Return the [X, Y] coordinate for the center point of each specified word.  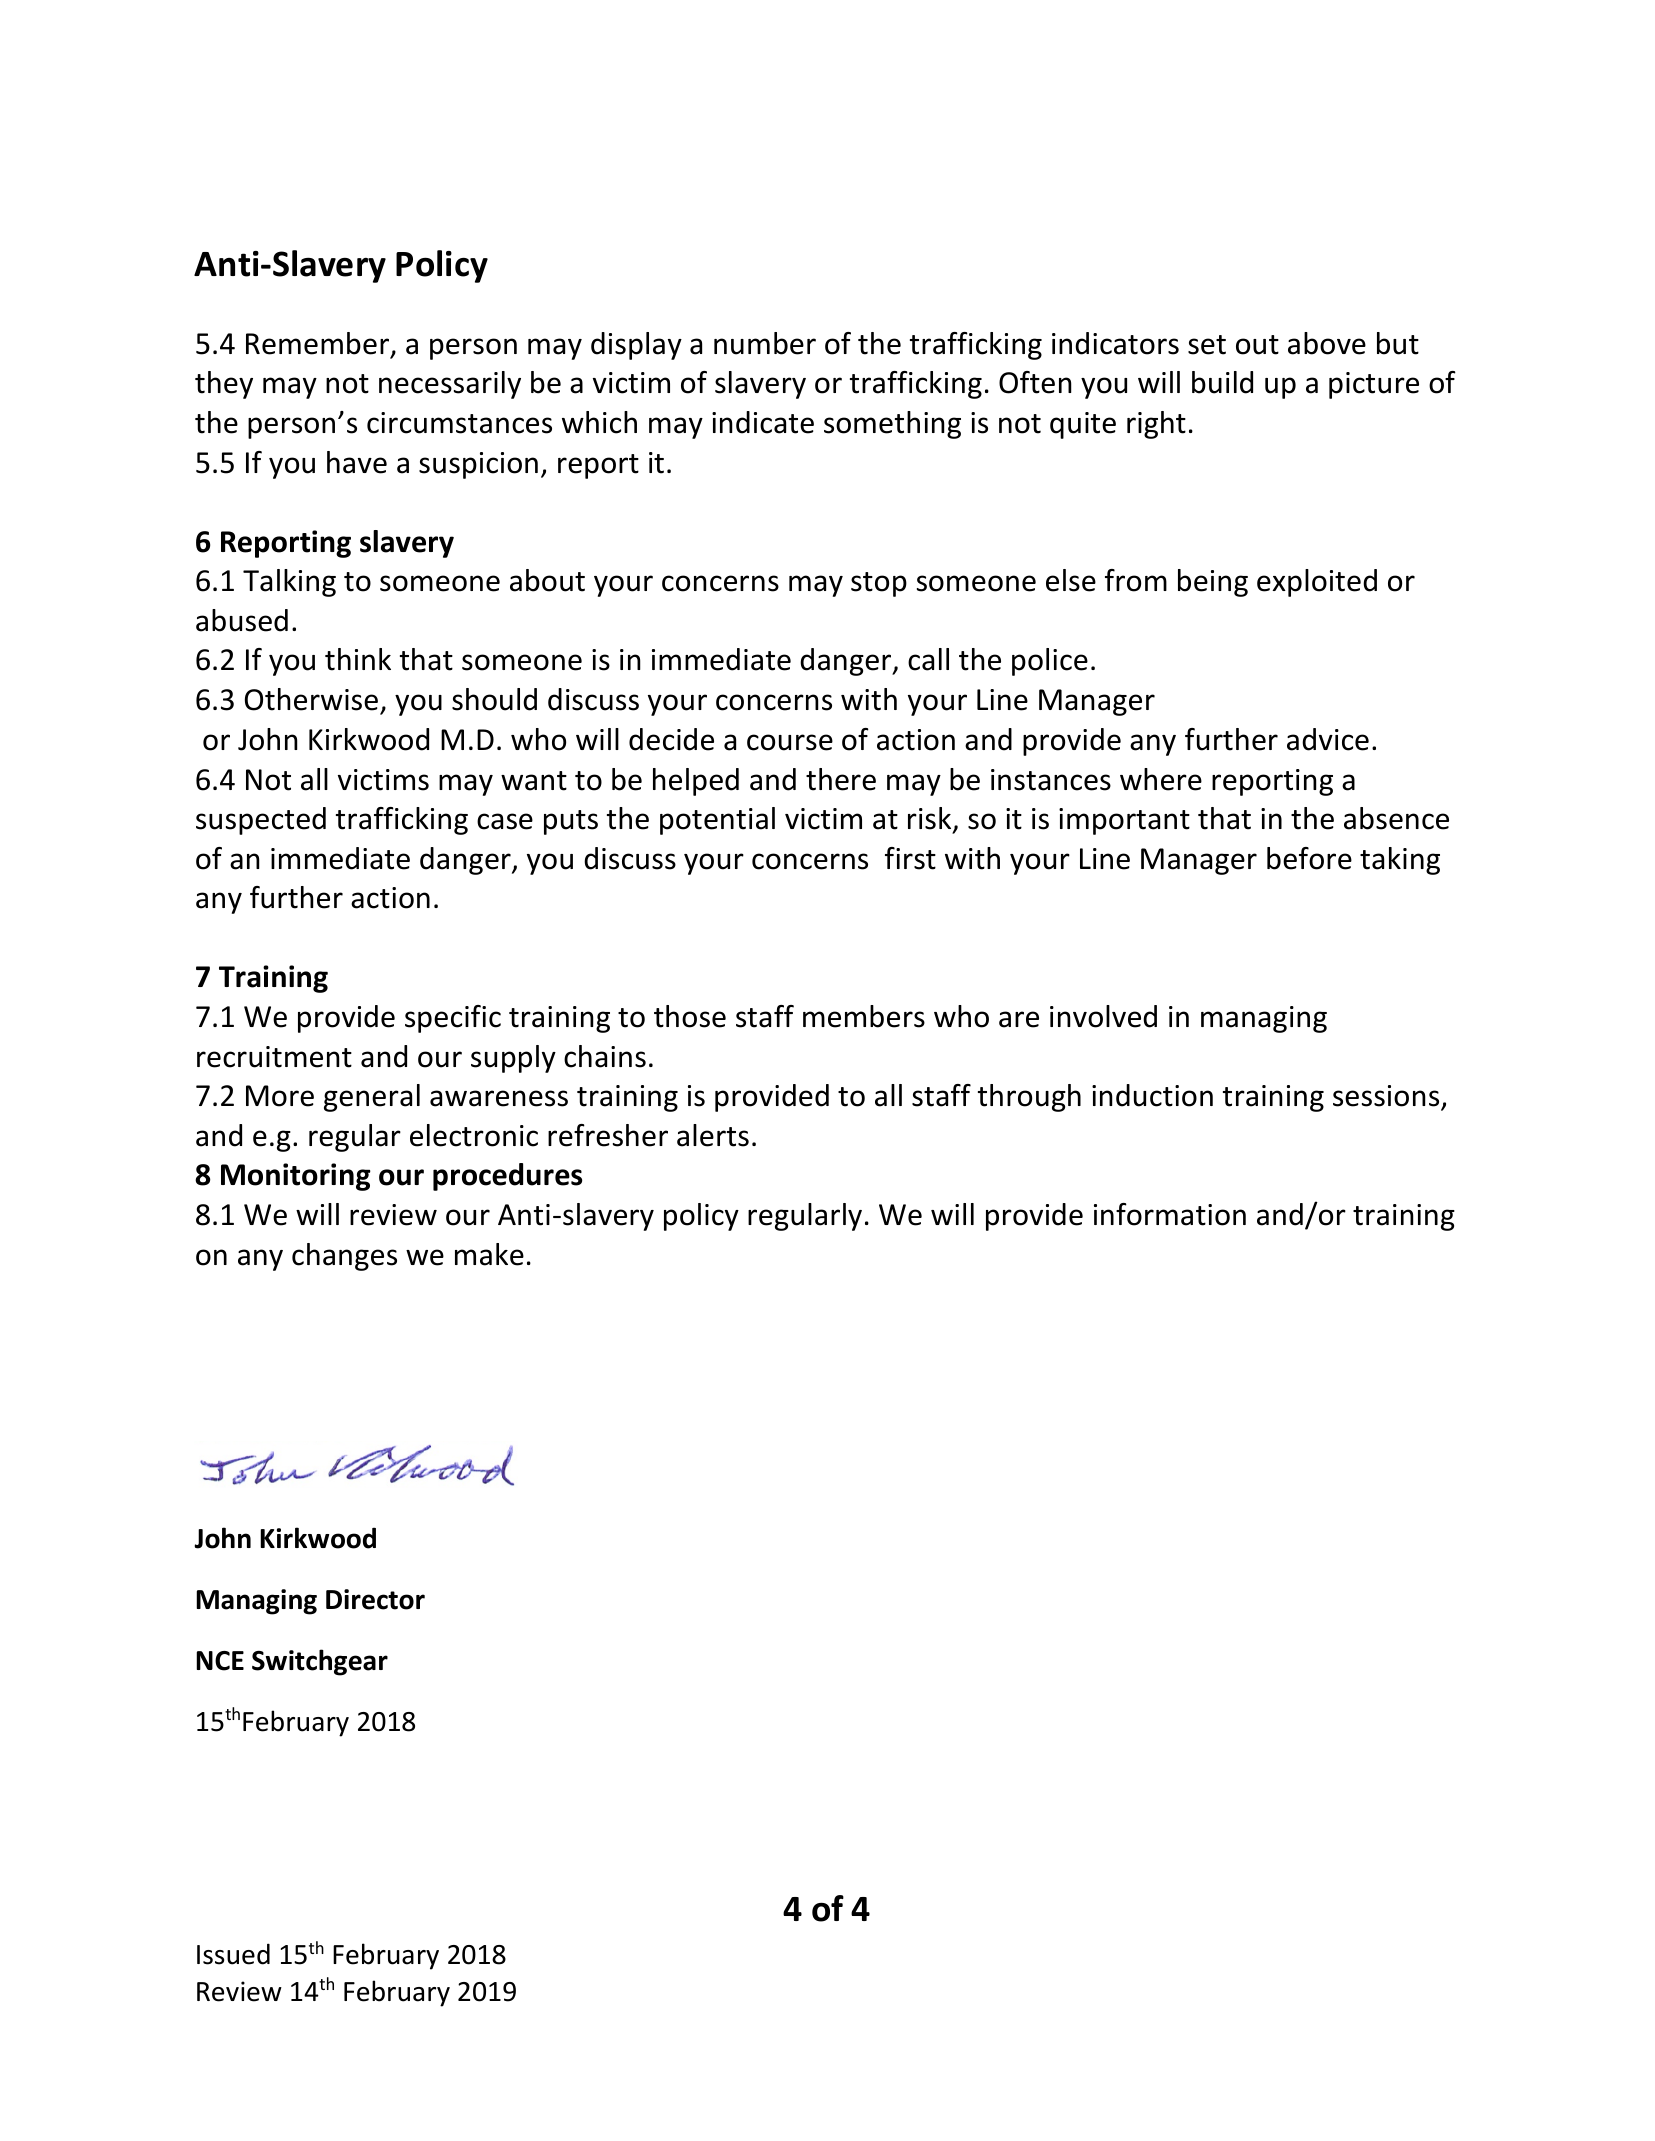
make [489, 1254]
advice [1328, 739]
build [1222, 382]
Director [375, 1599]
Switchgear [320, 1662]
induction [1152, 1095]
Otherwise [311, 699]
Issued [233, 1954]
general [372, 1098]
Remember [319, 344]
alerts [713, 1135]
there [841, 779]
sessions [1387, 1097]
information [1170, 1214]
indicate [763, 422]
